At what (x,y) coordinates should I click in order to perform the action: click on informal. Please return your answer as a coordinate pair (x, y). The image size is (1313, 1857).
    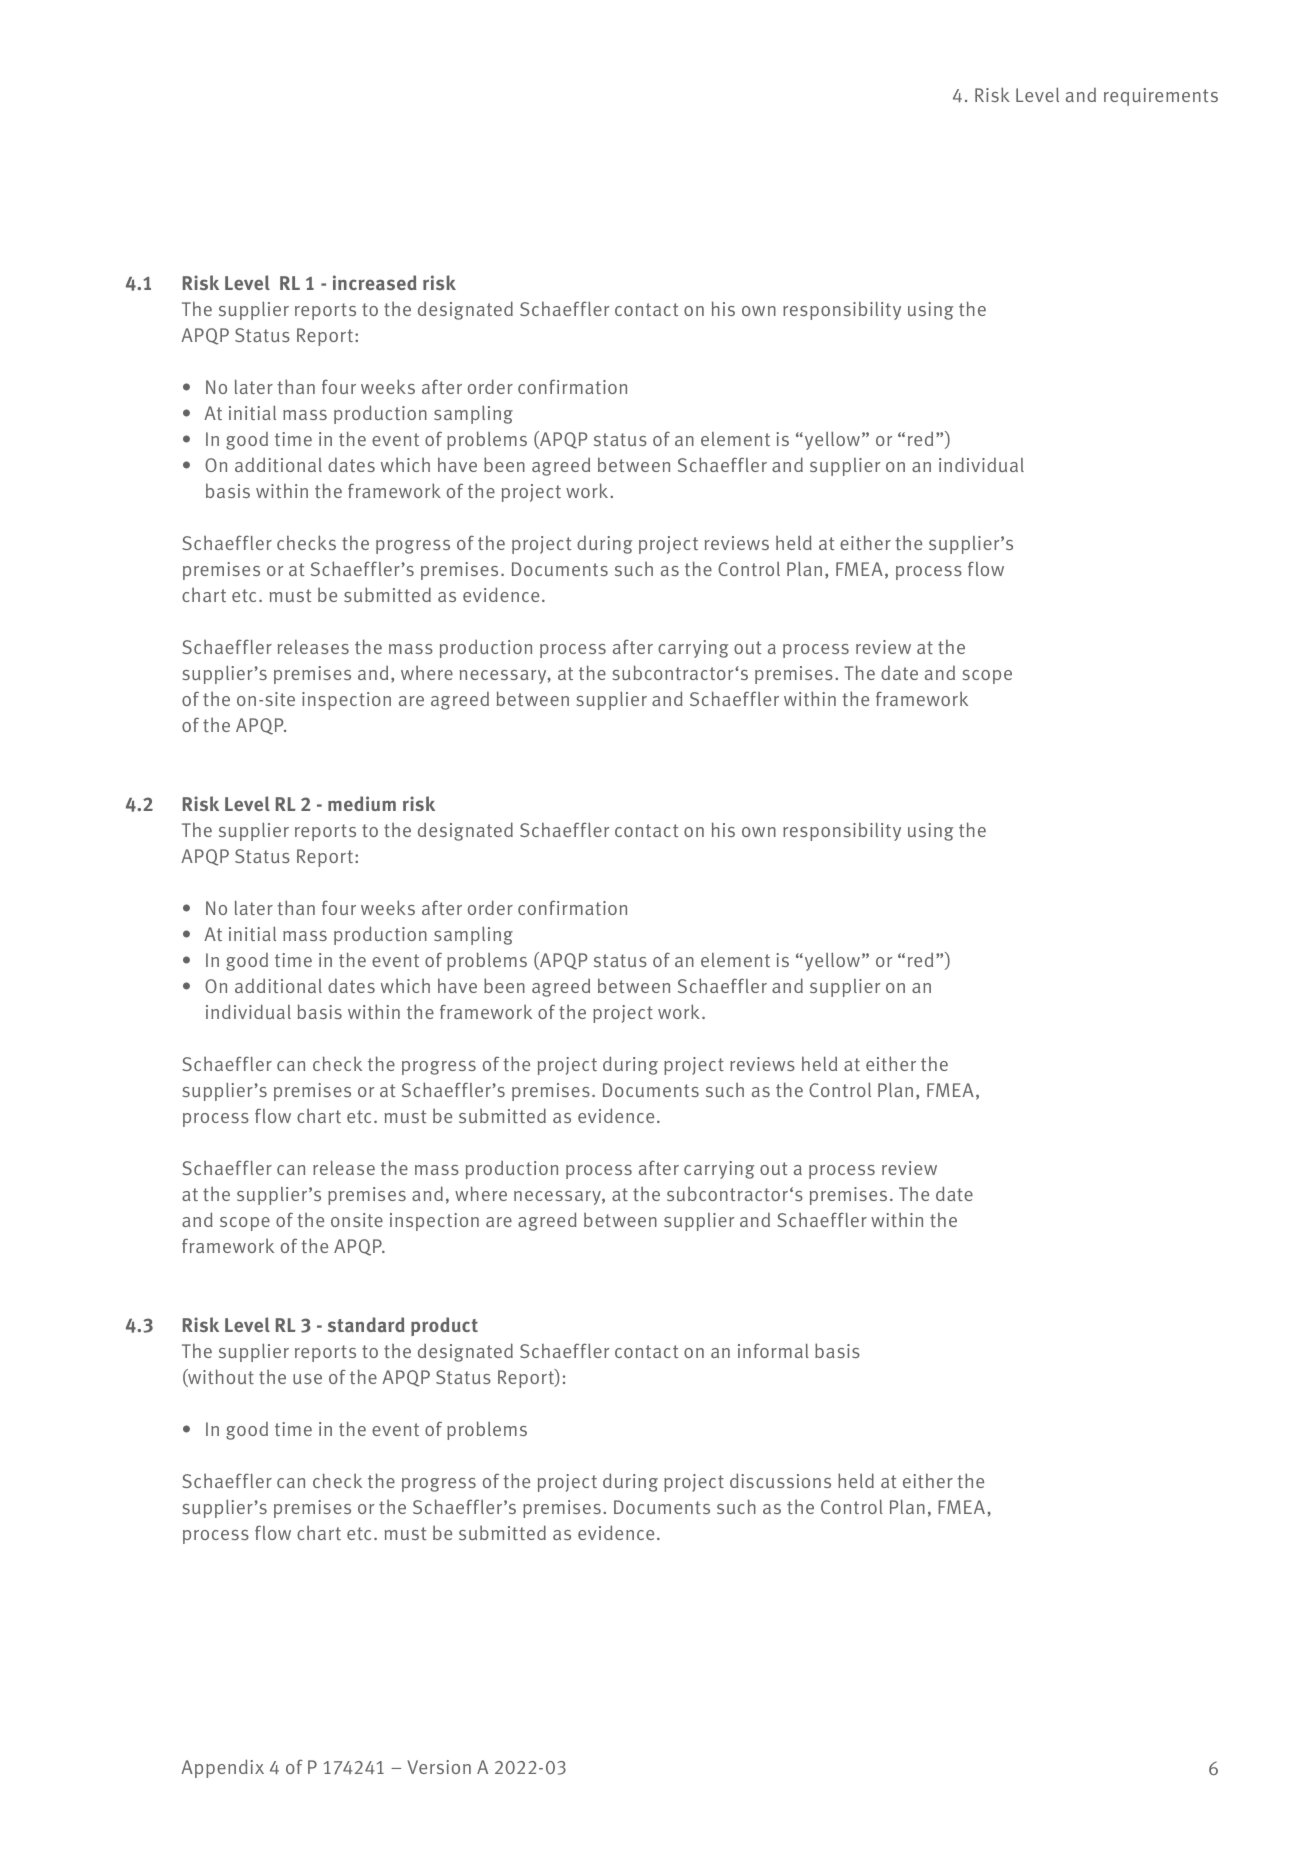
    Looking at the image, I should click on (773, 1350).
